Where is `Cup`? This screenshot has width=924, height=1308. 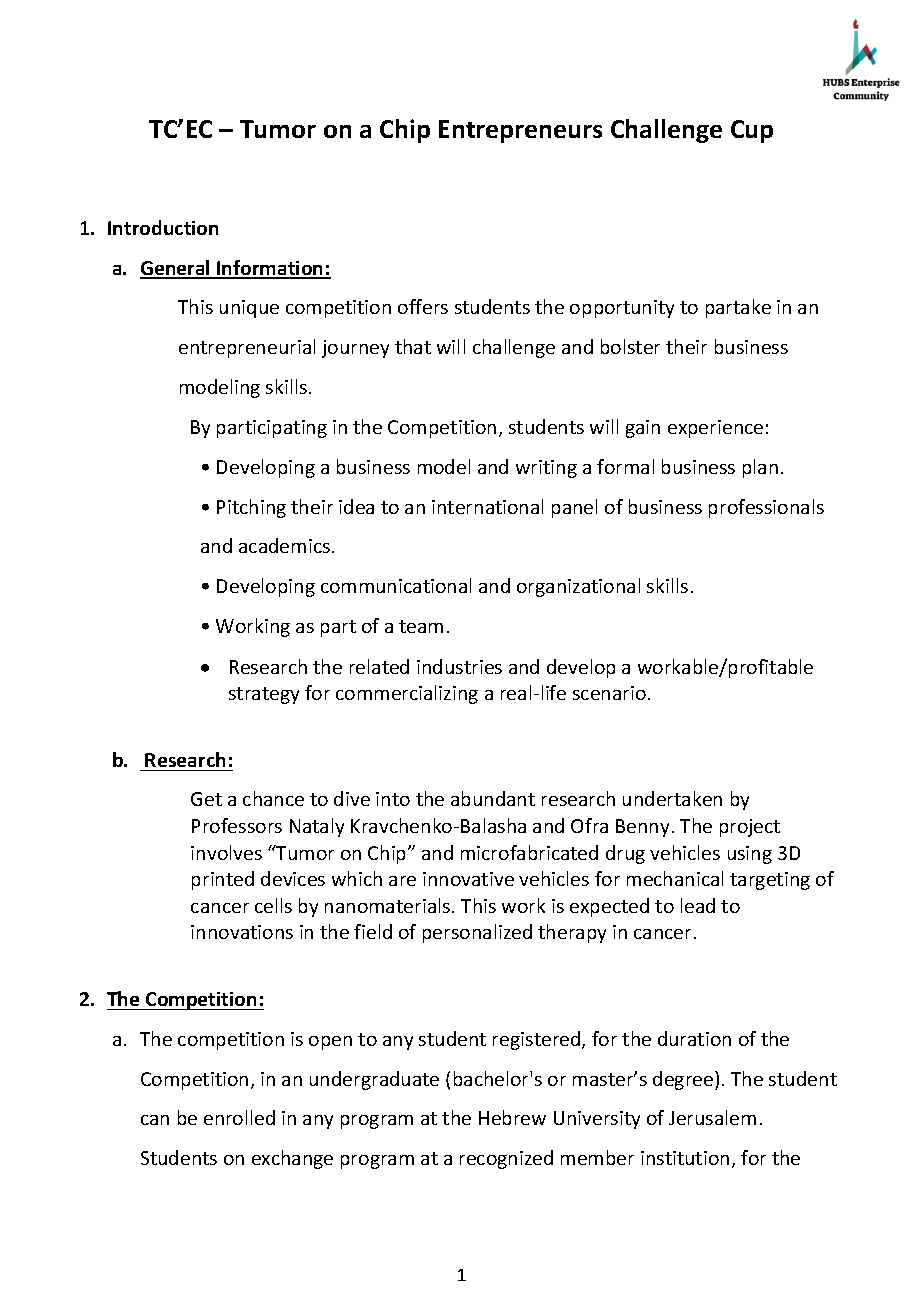 Cup is located at coordinates (752, 131).
